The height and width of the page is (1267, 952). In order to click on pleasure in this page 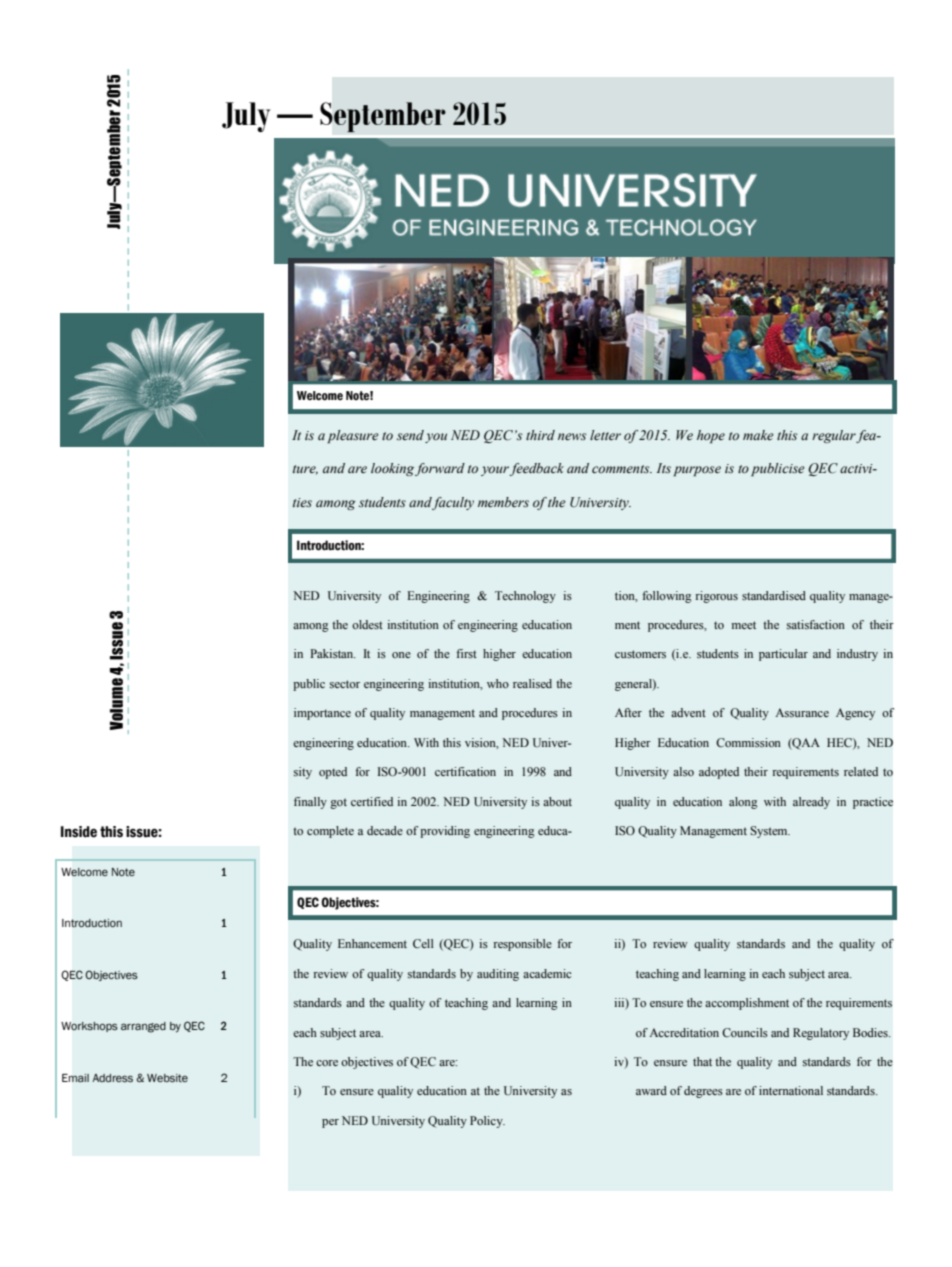, I will do `click(353, 436)`.
